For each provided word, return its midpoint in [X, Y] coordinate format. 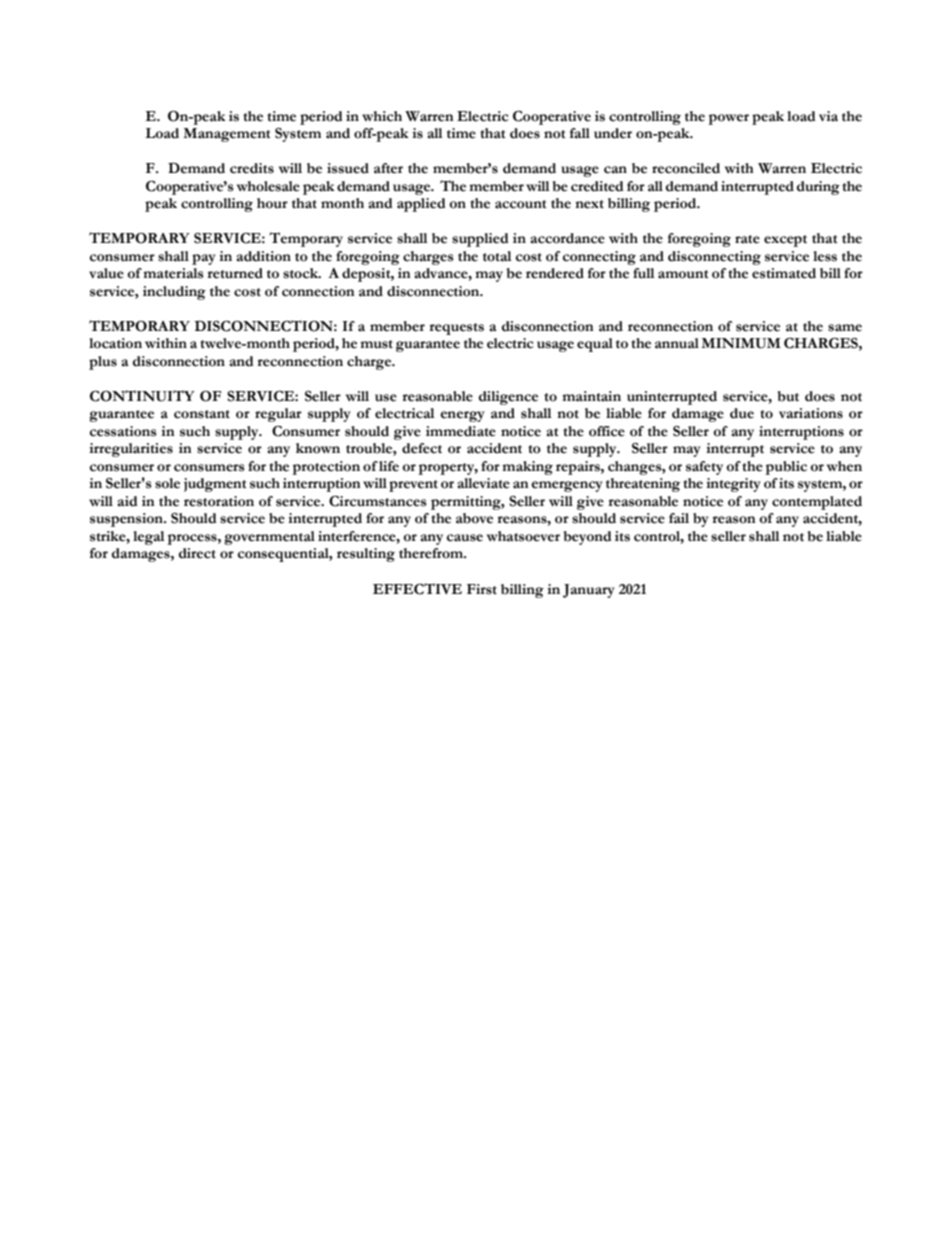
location [115, 343]
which [382, 116]
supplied [480, 240]
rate [747, 239]
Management [227, 135]
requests [456, 329]
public [786, 468]
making [527, 468]
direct [197, 553]
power [728, 119]
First [482, 589]
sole [167, 483]
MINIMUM [741, 343]
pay [204, 259]
